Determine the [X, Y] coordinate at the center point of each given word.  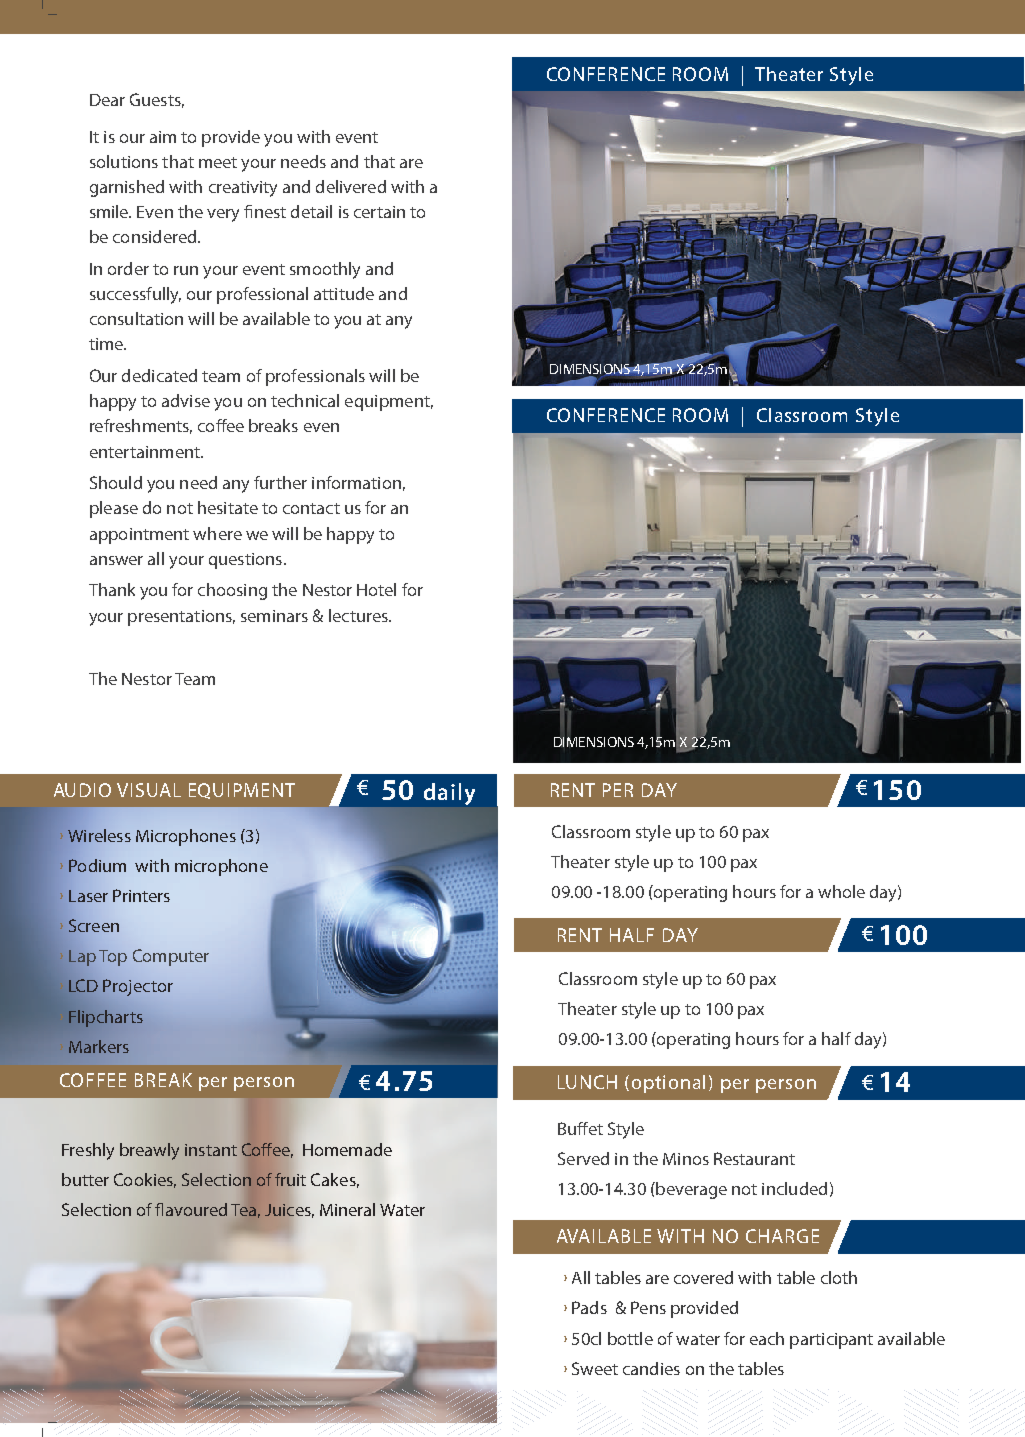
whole [841, 891]
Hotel [376, 589]
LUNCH [587, 1082]
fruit [290, 1179]
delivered [351, 186]
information [356, 482]
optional [668, 1084]
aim [163, 137]
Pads [589, 1307]
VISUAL [149, 790]
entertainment [146, 452]
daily [449, 794]
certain [379, 212]
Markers [99, 1046]
